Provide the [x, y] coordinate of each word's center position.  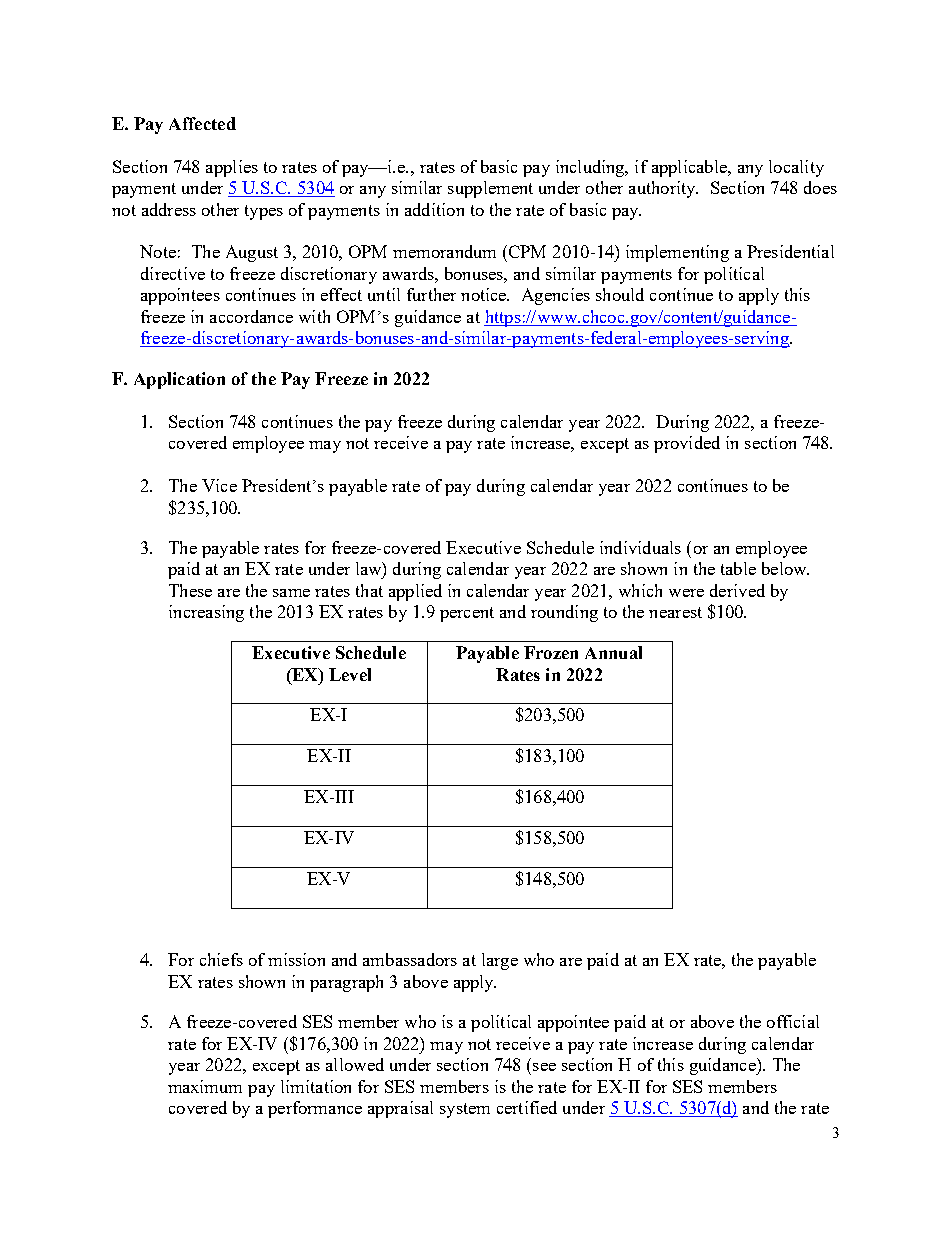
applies [232, 168]
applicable [690, 168]
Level [350, 674]
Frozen [551, 652]
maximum [205, 1086]
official [793, 1021]
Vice [219, 485]
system [465, 1110]
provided [687, 444]
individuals [640, 547]
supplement [490, 189]
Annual [613, 652]
